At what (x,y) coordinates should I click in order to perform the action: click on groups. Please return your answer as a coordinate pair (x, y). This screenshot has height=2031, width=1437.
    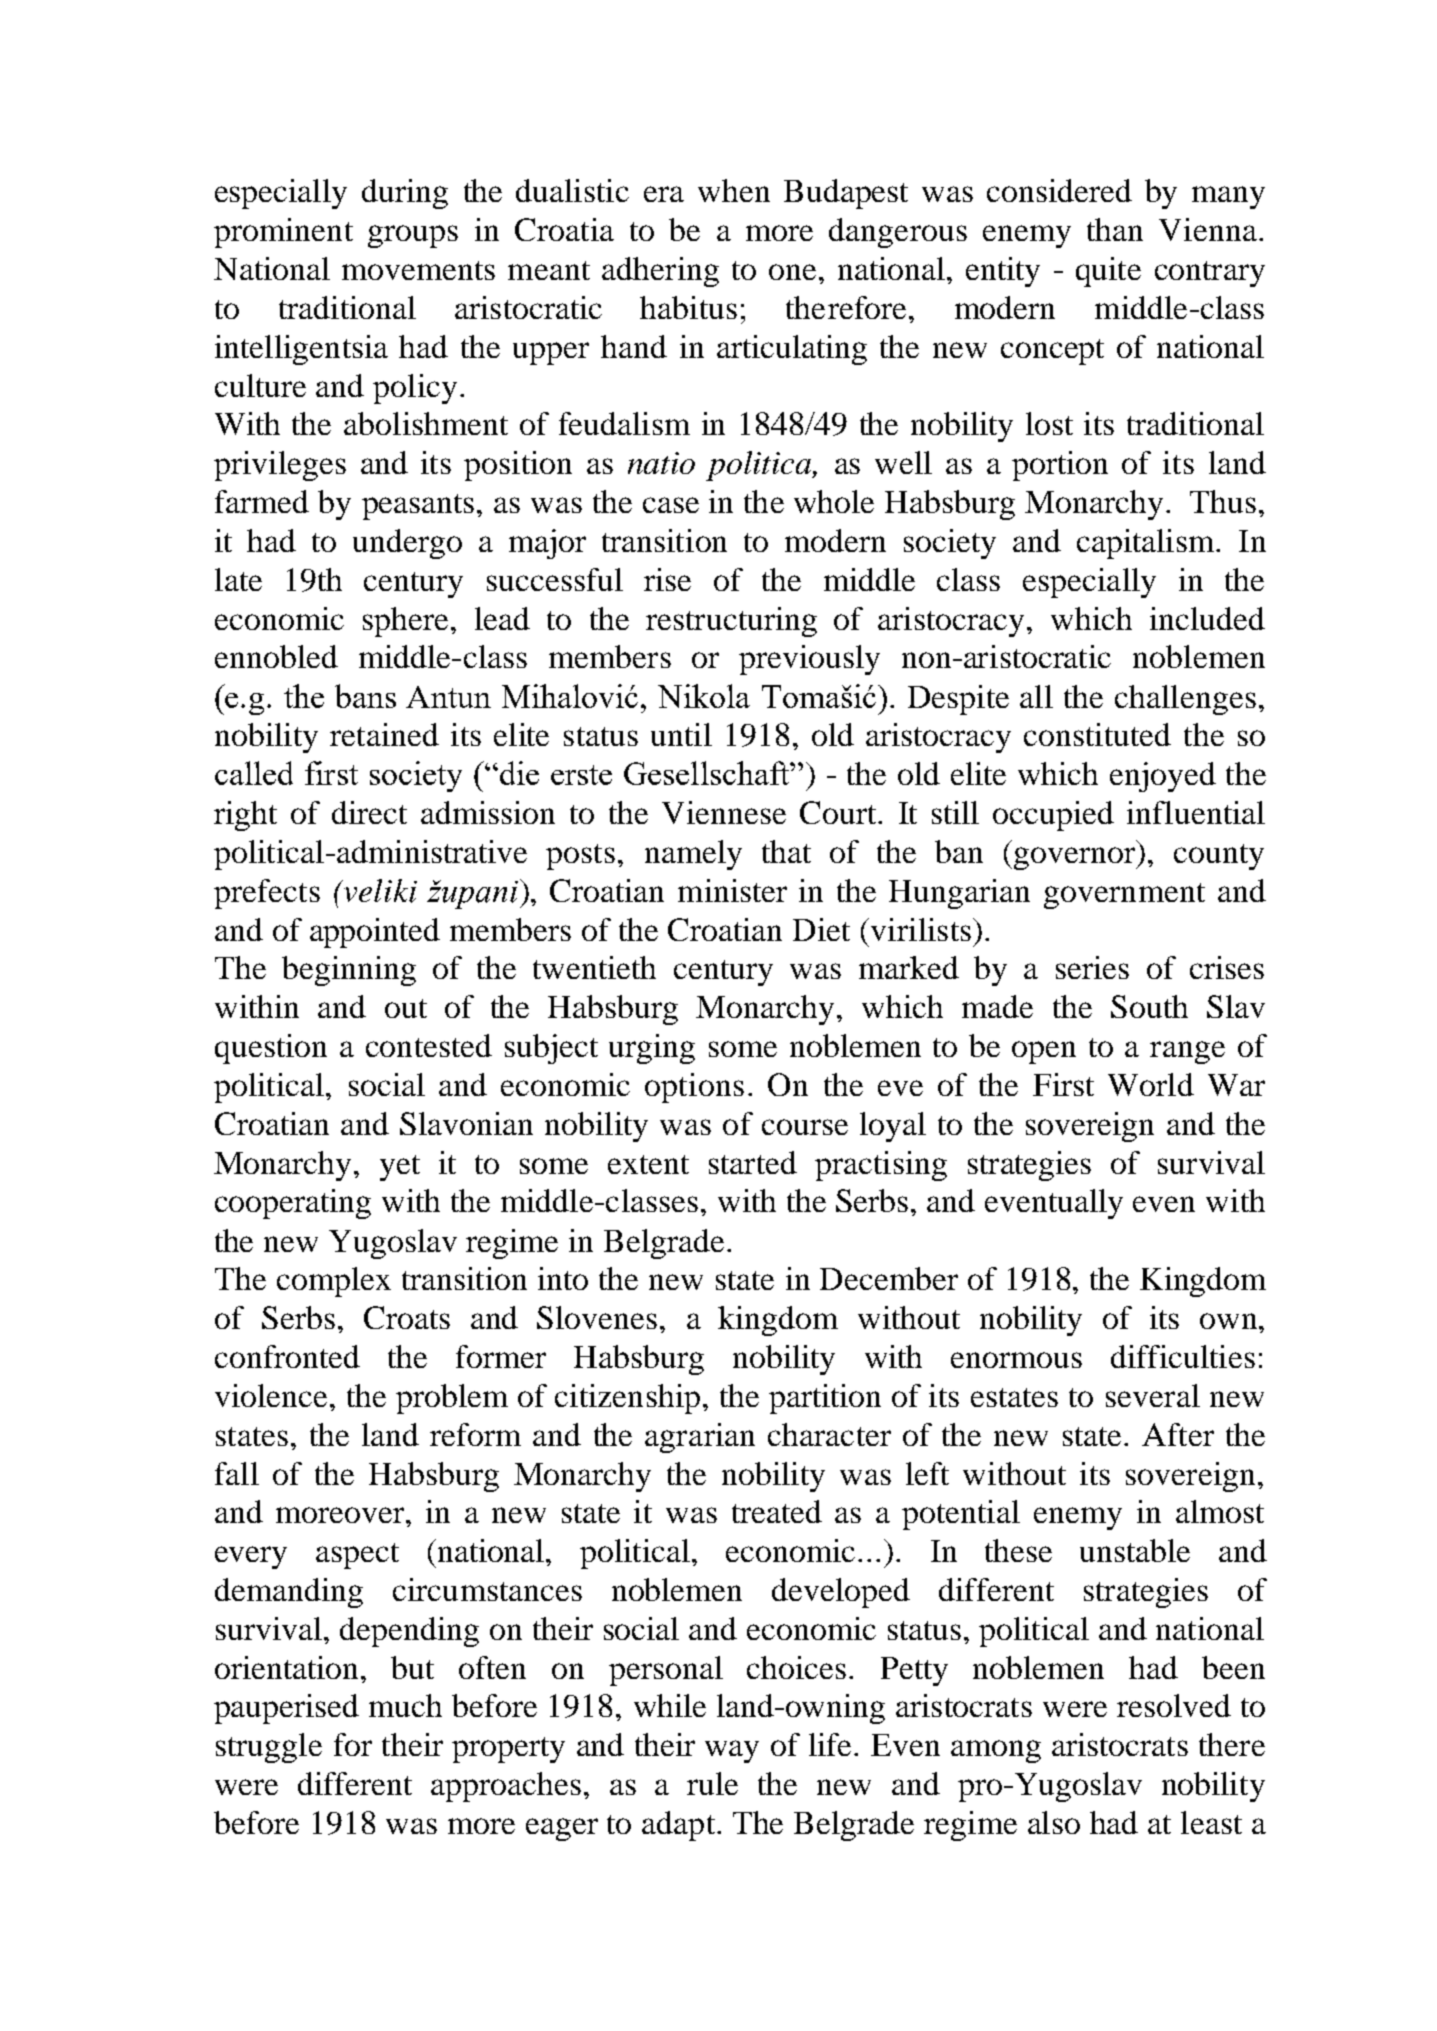
    Looking at the image, I should click on (413, 236).
